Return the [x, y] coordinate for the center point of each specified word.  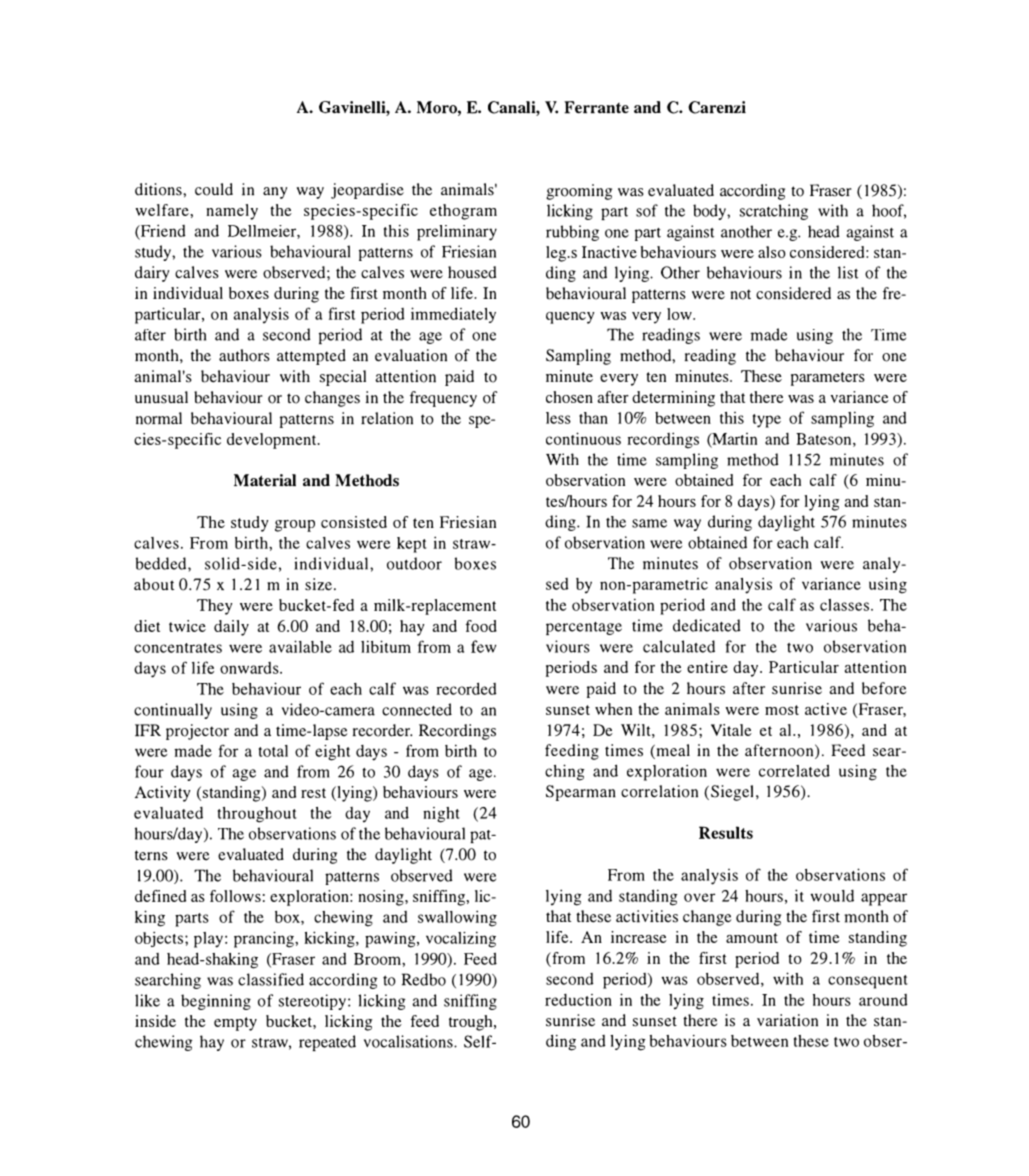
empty [235, 1024]
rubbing [572, 233]
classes [846, 605]
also [772, 252]
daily [231, 628]
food [481, 626]
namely [232, 212]
